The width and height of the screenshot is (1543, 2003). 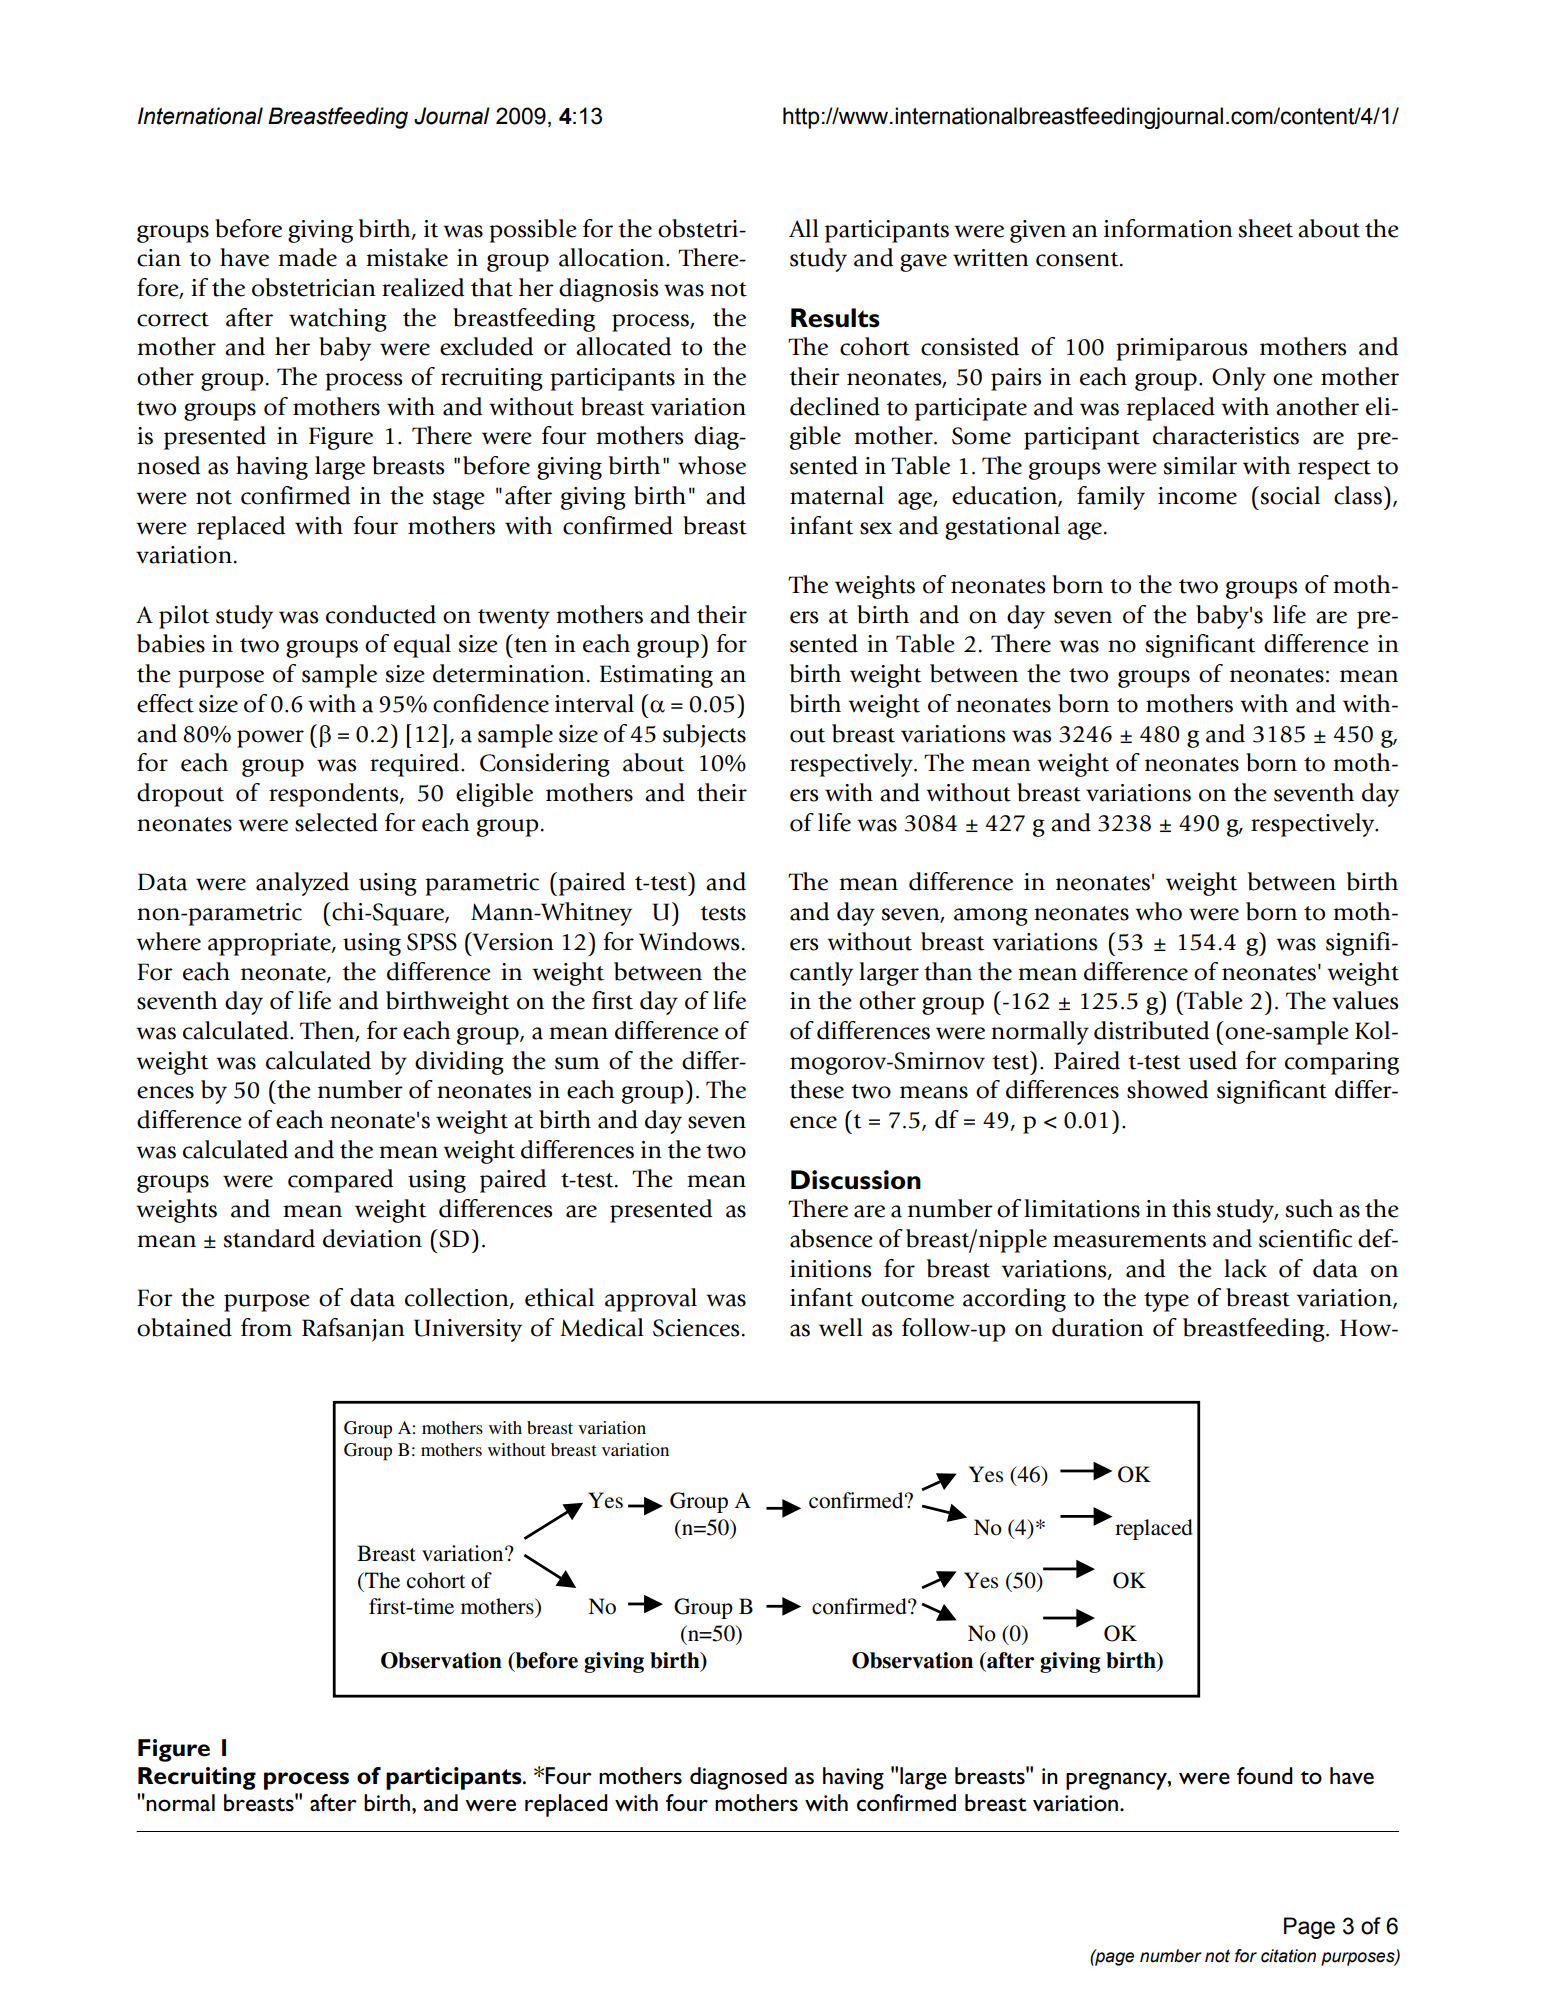 I want to click on sheet, so click(x=1266, y=228).
